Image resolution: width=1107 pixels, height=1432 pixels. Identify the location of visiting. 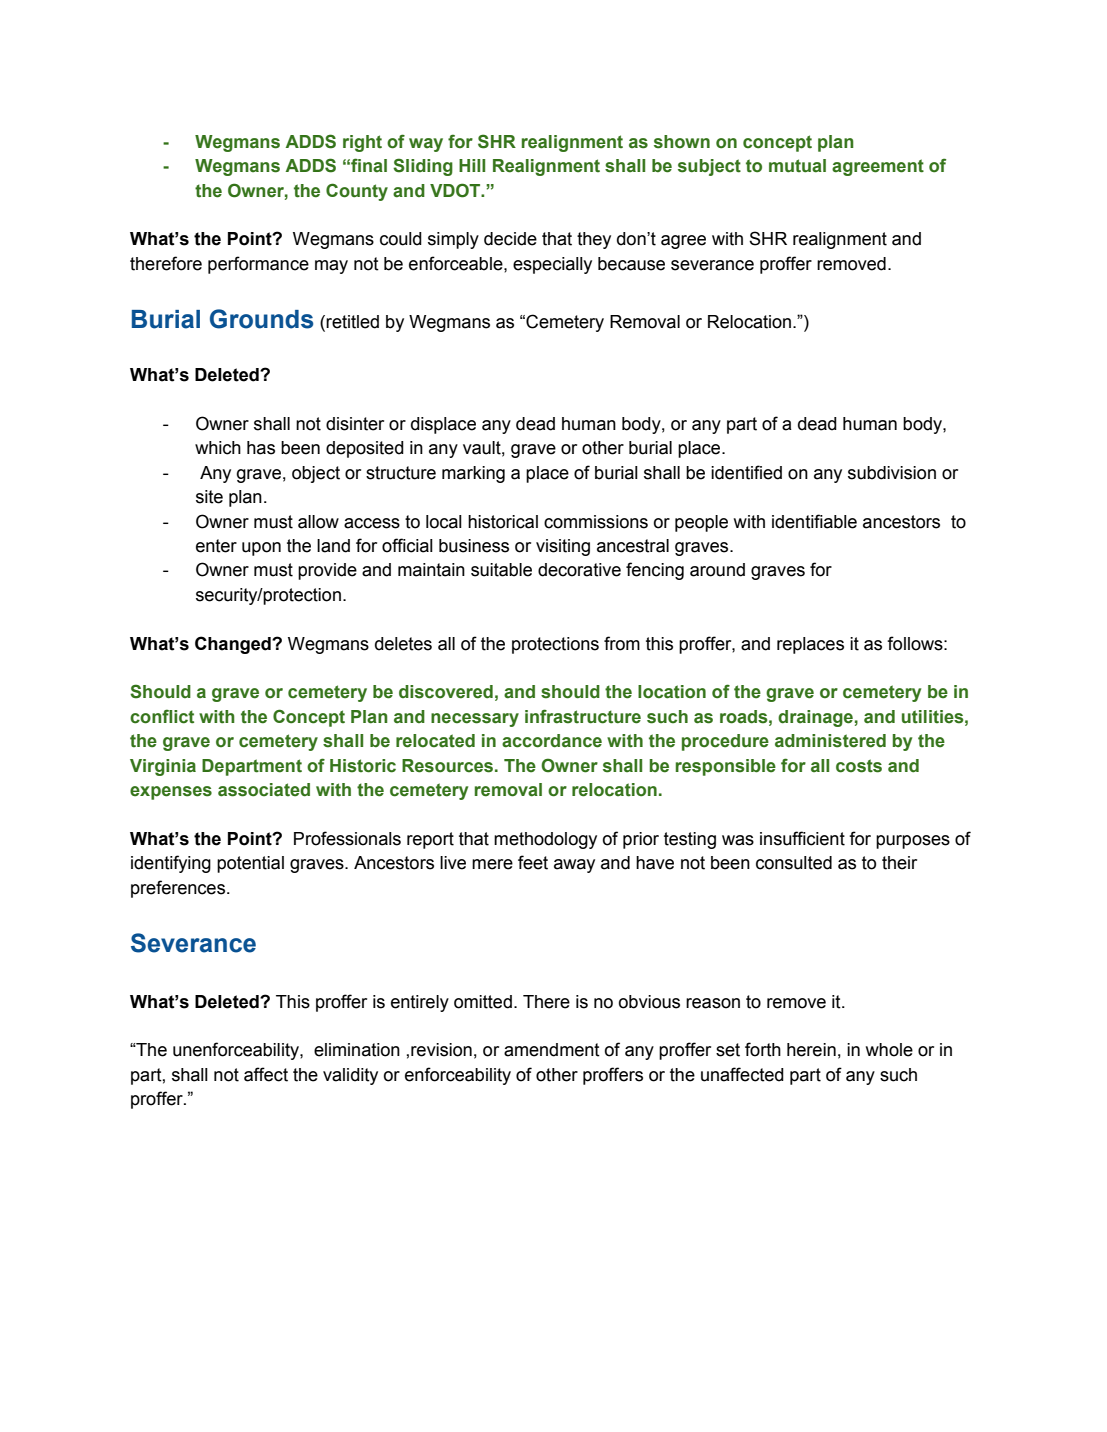
(563, 547).
